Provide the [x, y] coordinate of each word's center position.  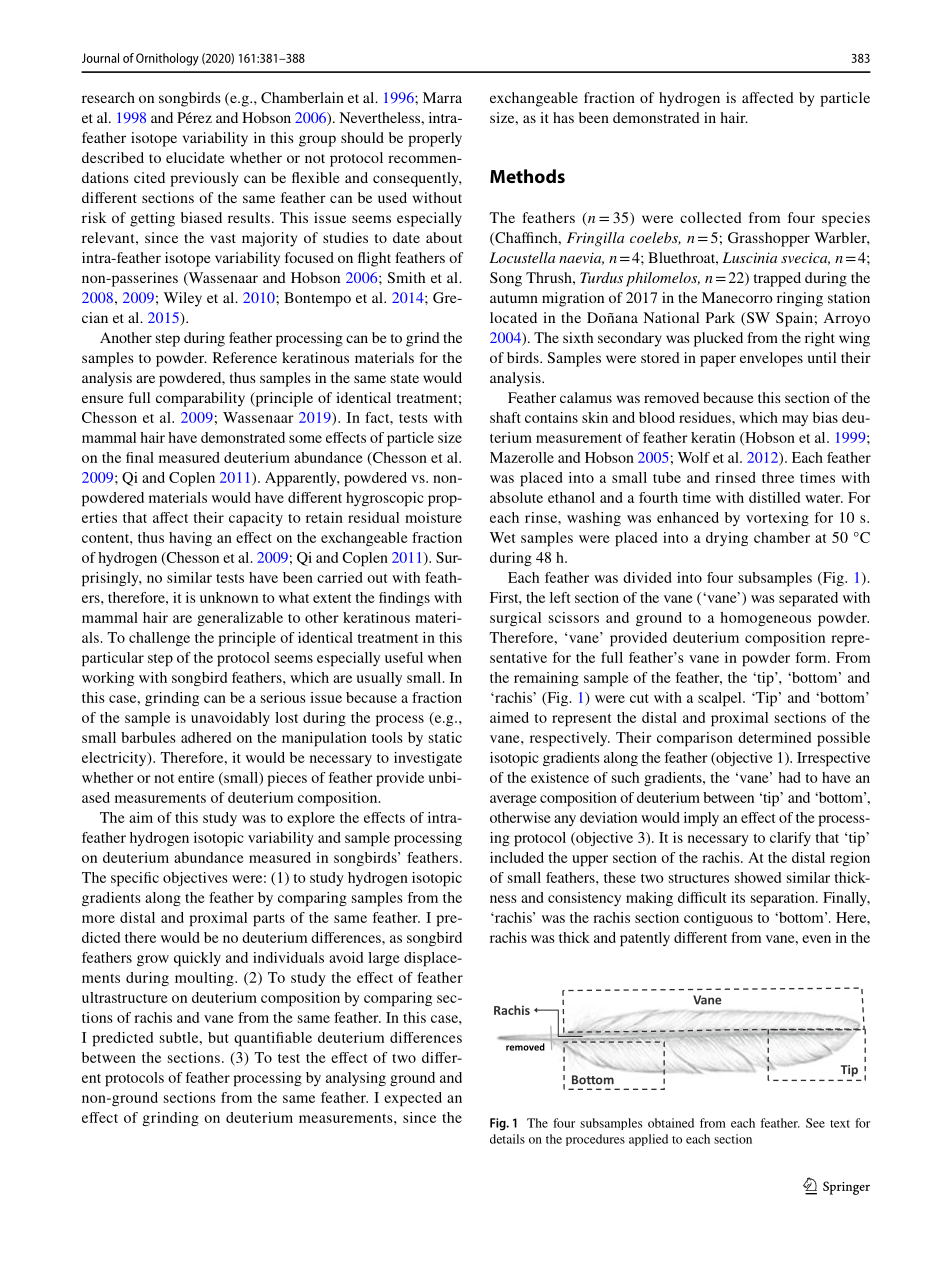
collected [711, 217]
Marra [442, 97]
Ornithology [167, 59]
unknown [229, 597]
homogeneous [765, 619]
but [218, 1037]
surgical [515, 619]
